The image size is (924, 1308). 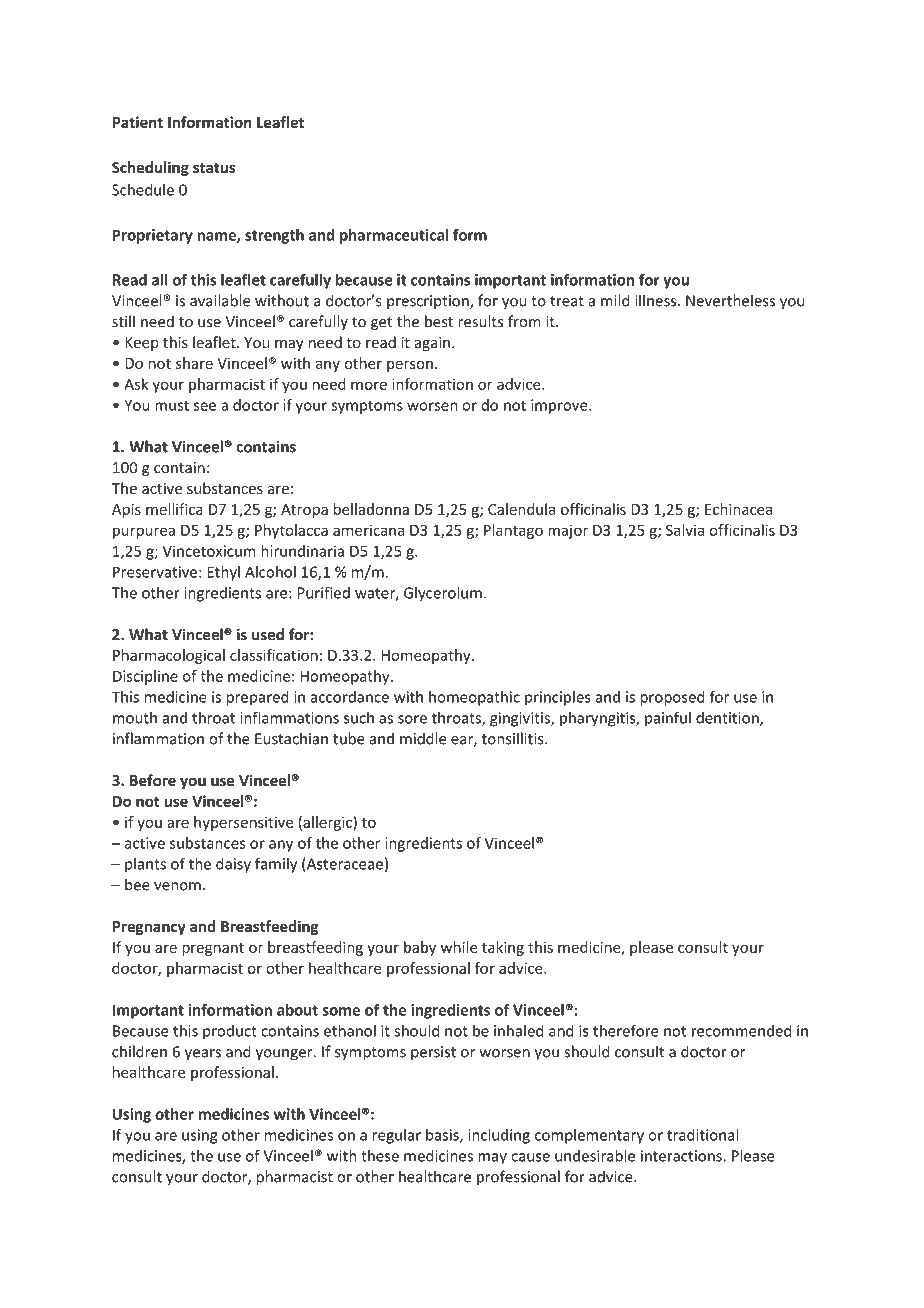 I want to click on venom, so click(x=177, y=886).
